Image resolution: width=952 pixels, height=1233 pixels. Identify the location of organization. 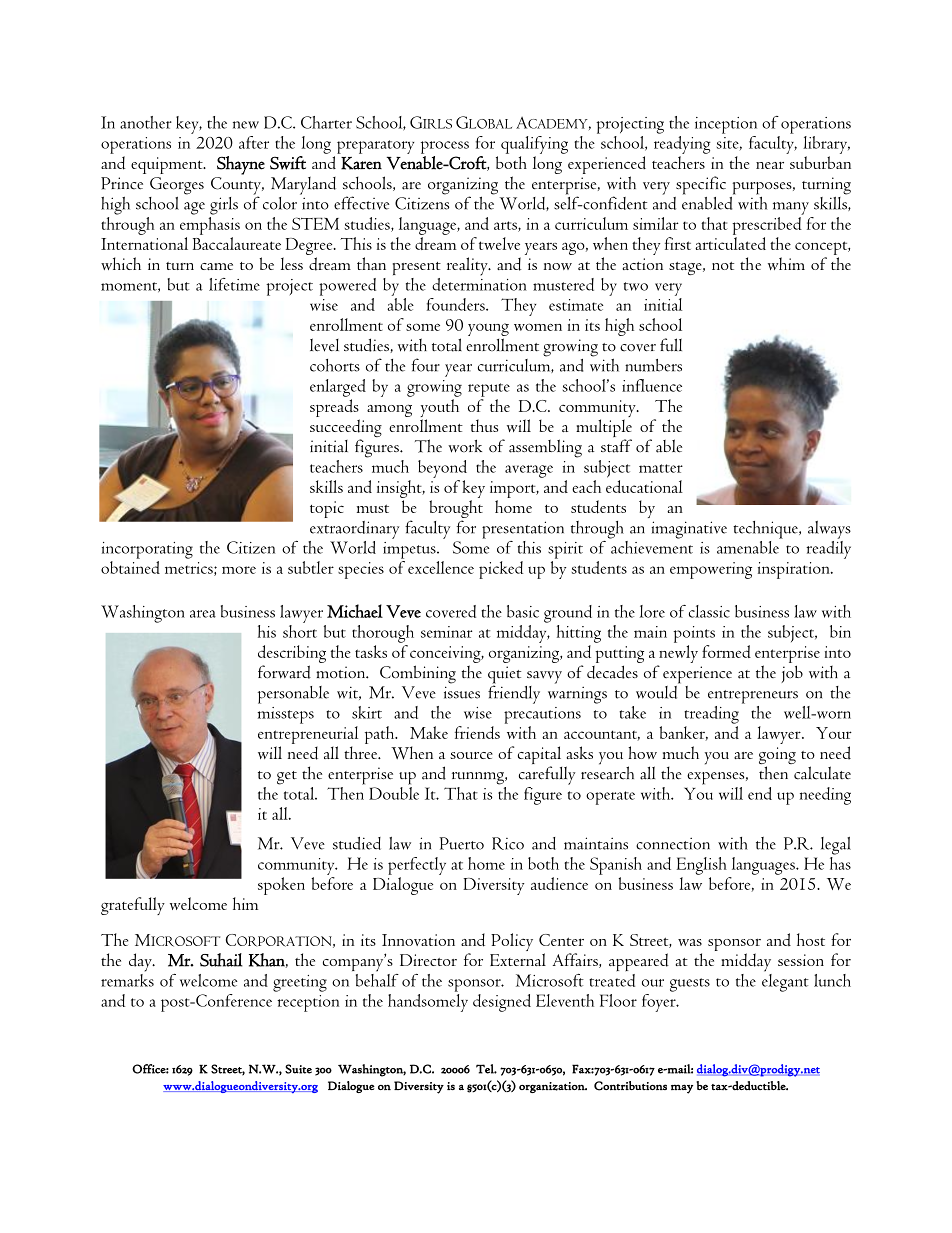
(553, 1087).
